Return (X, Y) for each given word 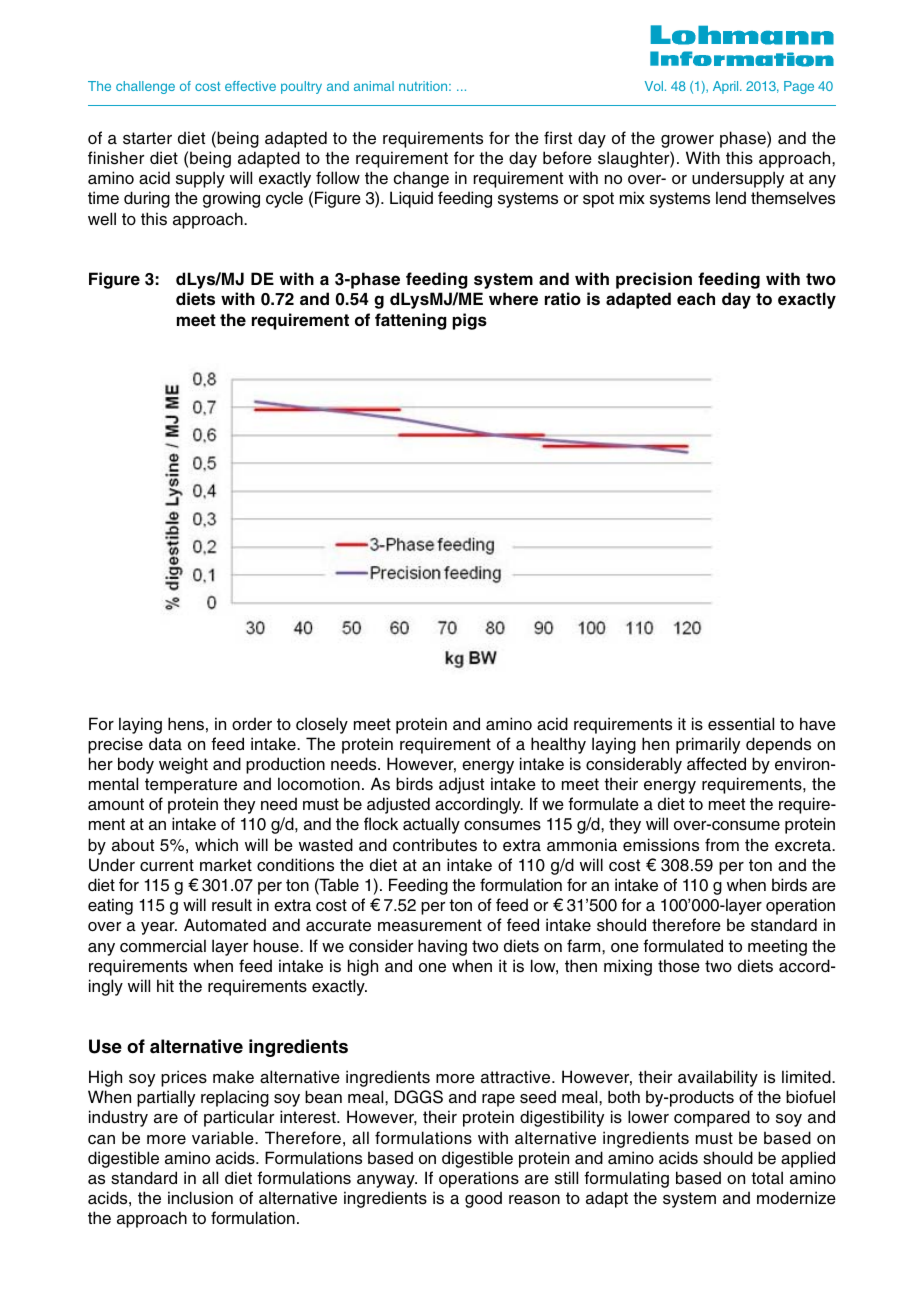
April (727, 87)
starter (147, 138)
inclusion (200, 1198)
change (421, 179)
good (483, 1199)
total (767, 1178)
